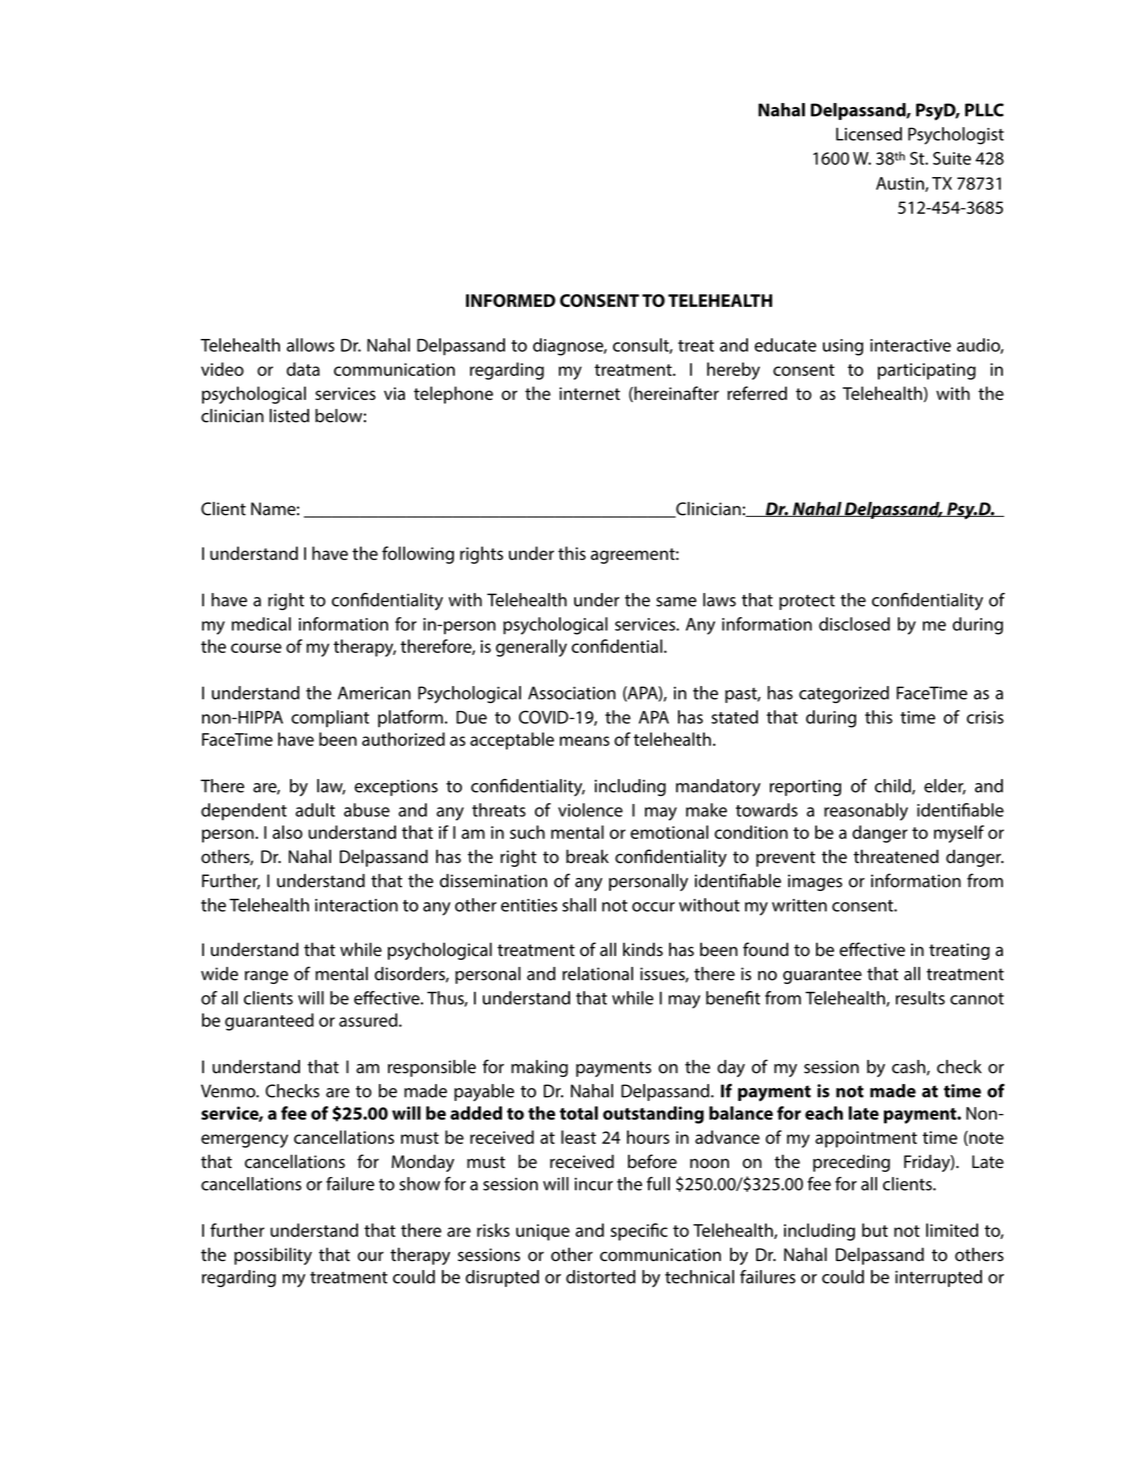 This screenshot has height=1473, width=1138. Describe the element at coordinates (807, 602) in the screenshot. I see `protect` at that location.
